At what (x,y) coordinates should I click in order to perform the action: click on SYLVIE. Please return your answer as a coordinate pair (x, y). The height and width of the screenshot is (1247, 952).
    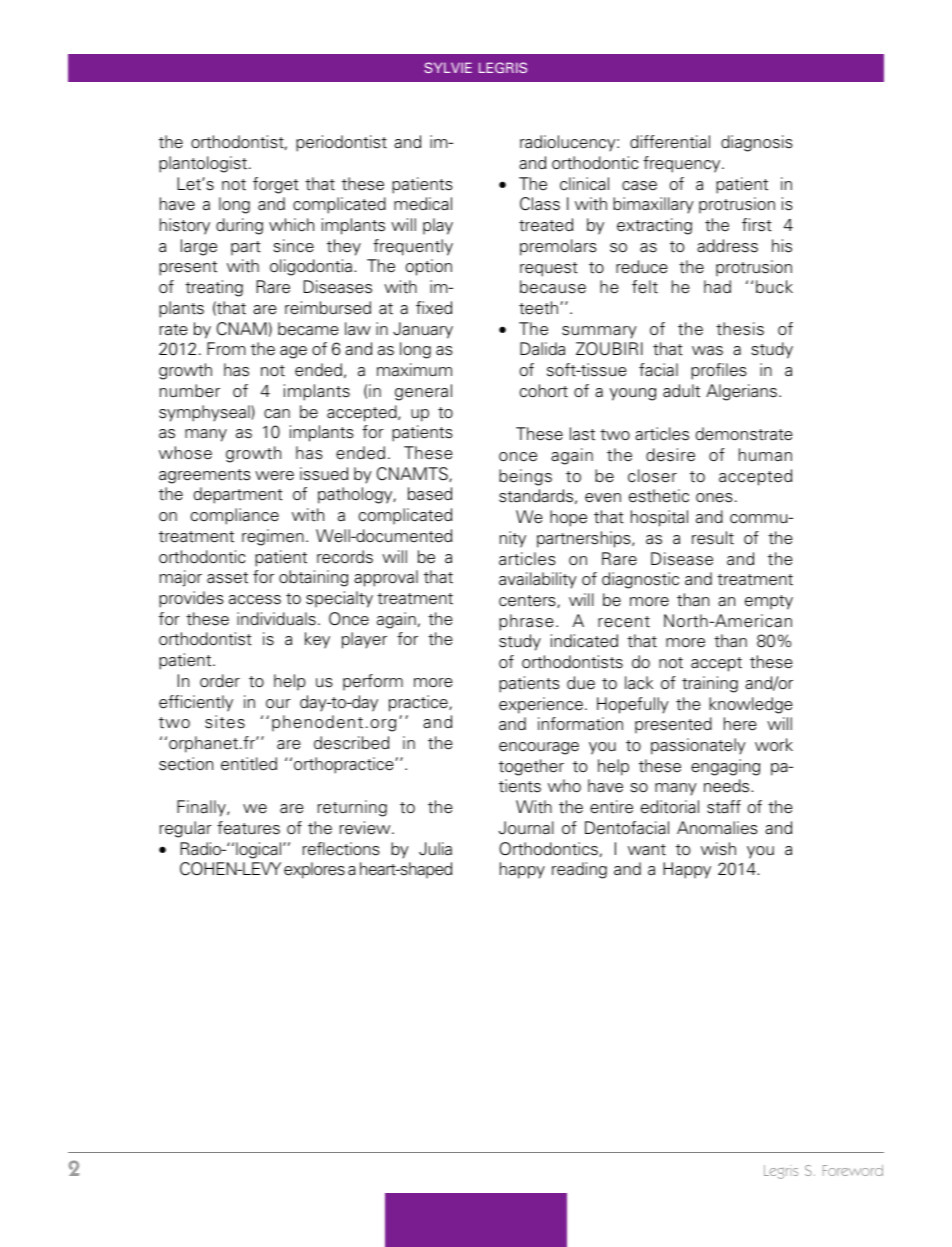
    Looking at the image, I should click on (448, 67).
